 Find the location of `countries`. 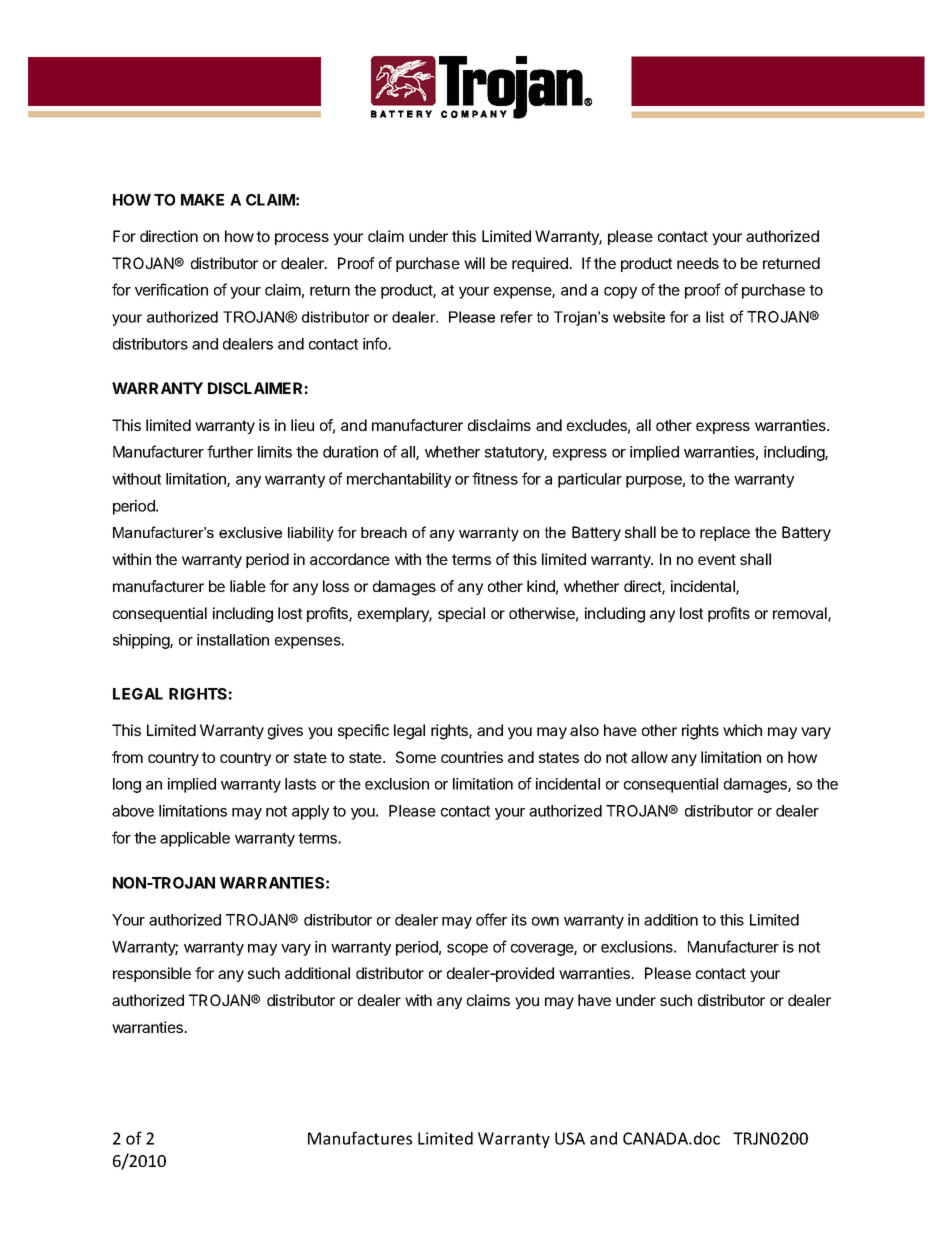

countries is located at coordinates (472, 757).
